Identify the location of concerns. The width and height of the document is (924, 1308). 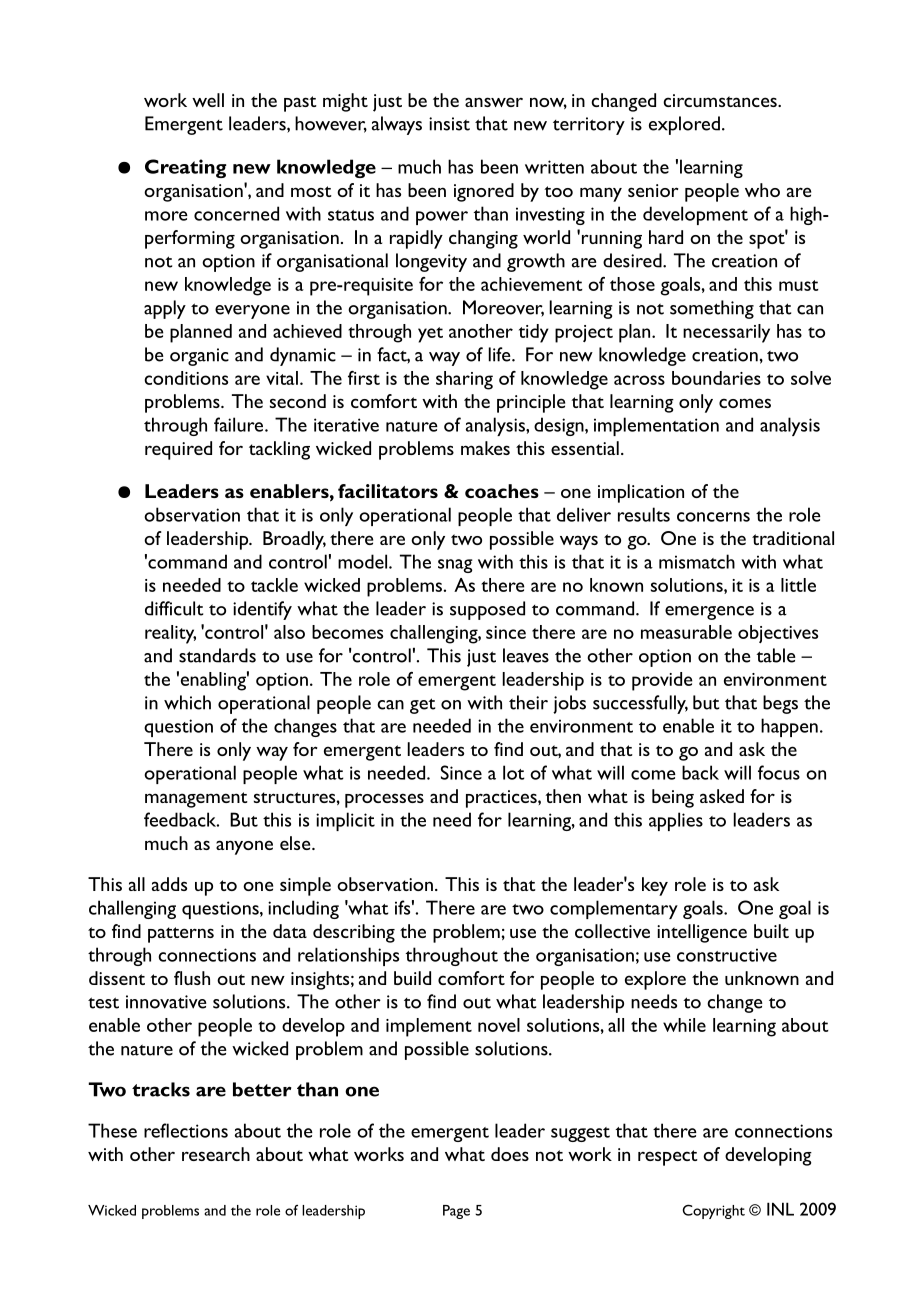
(713, 517).
